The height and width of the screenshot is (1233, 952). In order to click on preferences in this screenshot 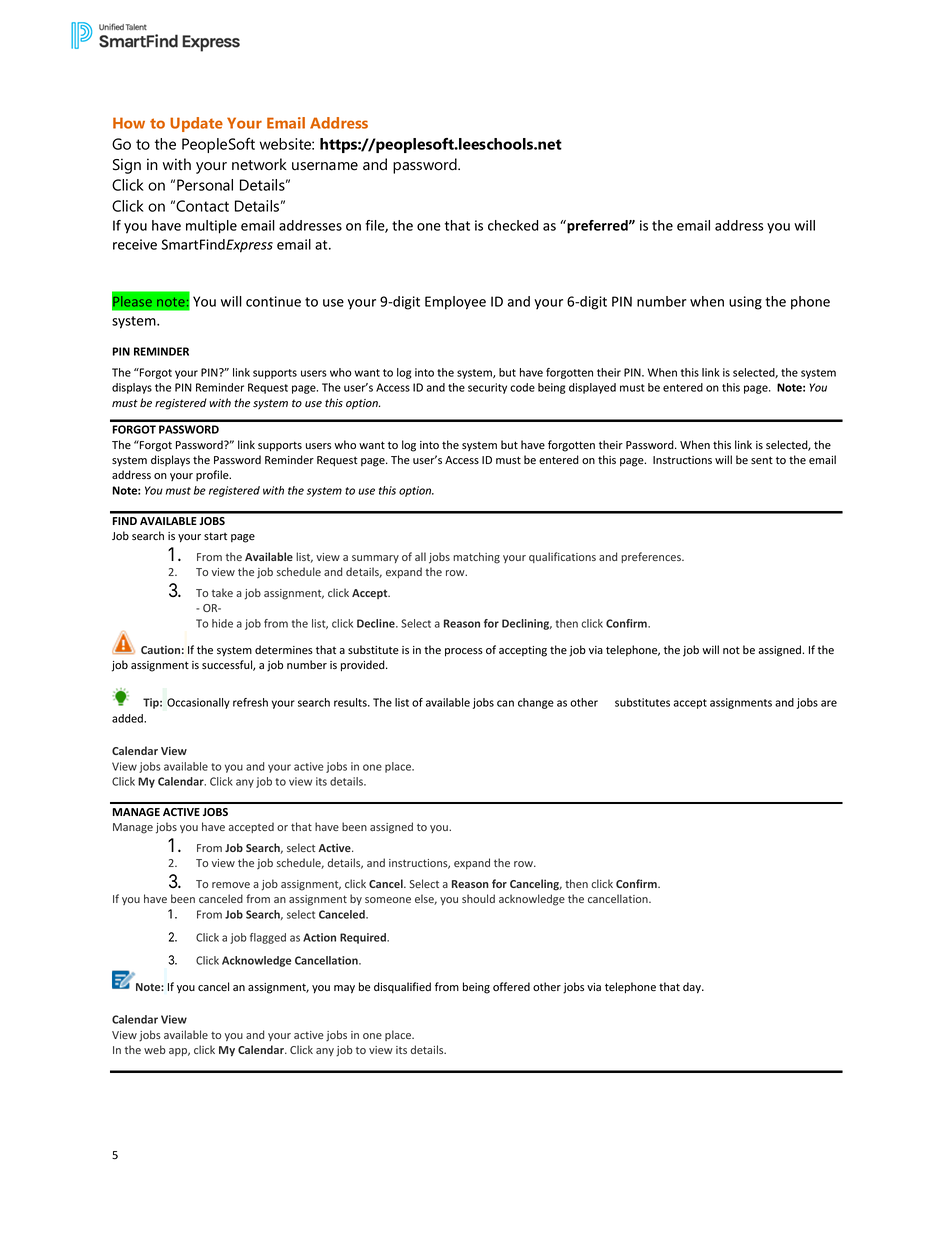, I will do `click(652, 557)`.
